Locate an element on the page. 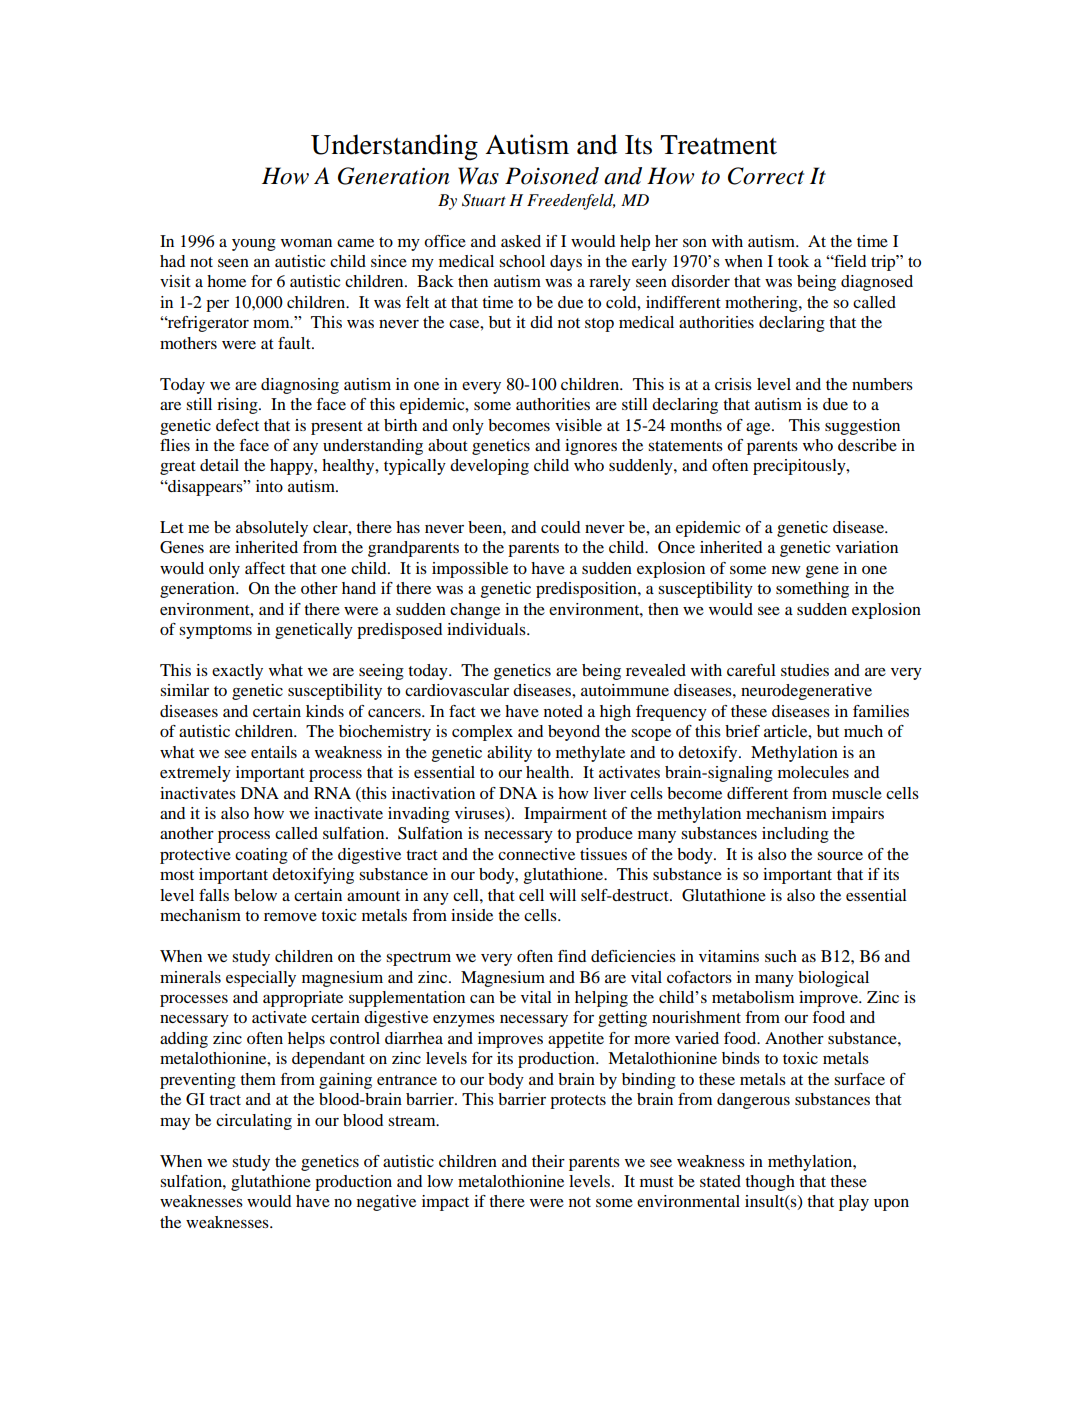 This image has width=1088, height=1408. Poisoned is located at coordinates (552, 176).
